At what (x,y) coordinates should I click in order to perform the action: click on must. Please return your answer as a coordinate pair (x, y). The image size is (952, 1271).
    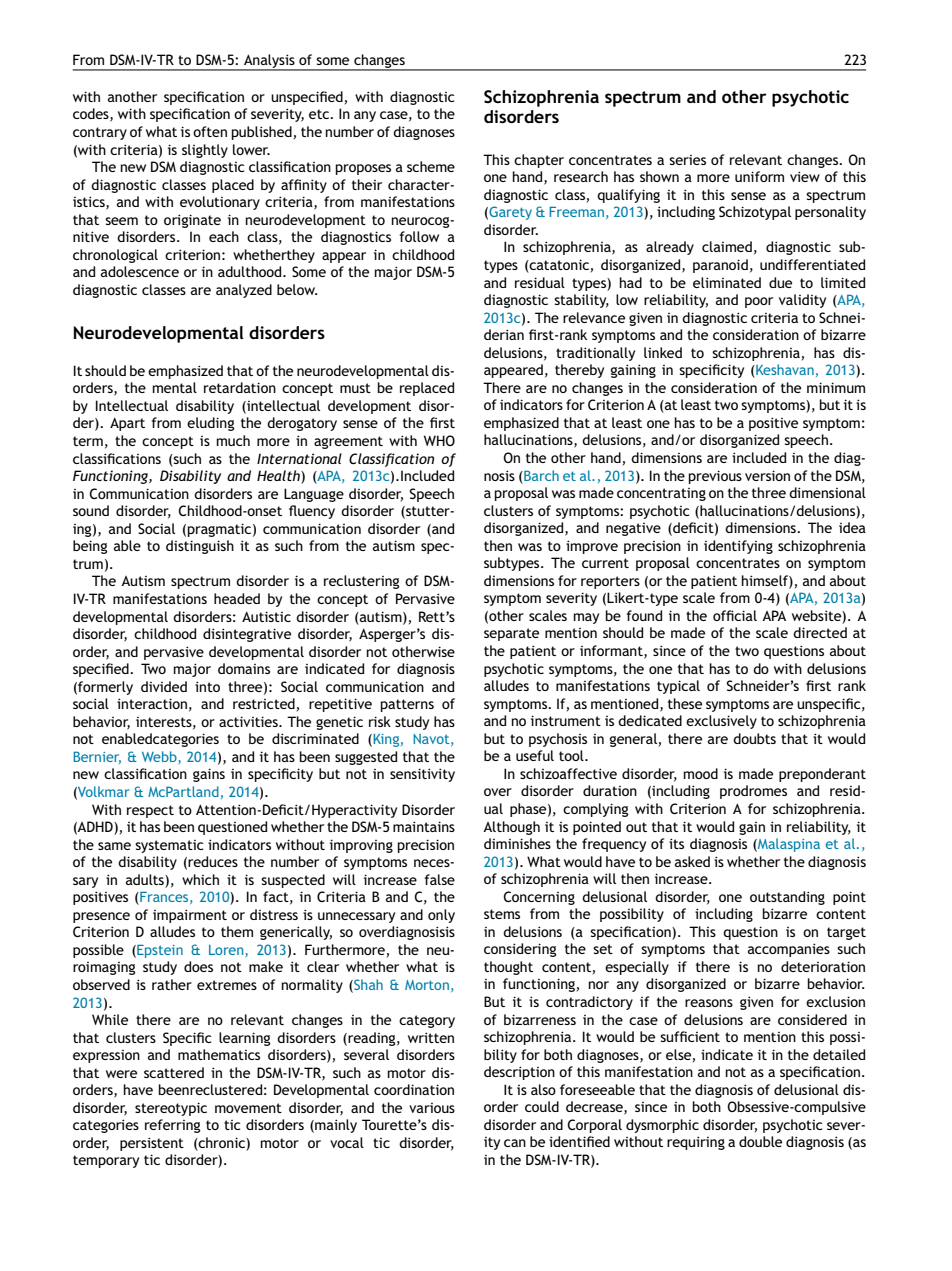
    Looking at the image, I should click on (355, 388).
